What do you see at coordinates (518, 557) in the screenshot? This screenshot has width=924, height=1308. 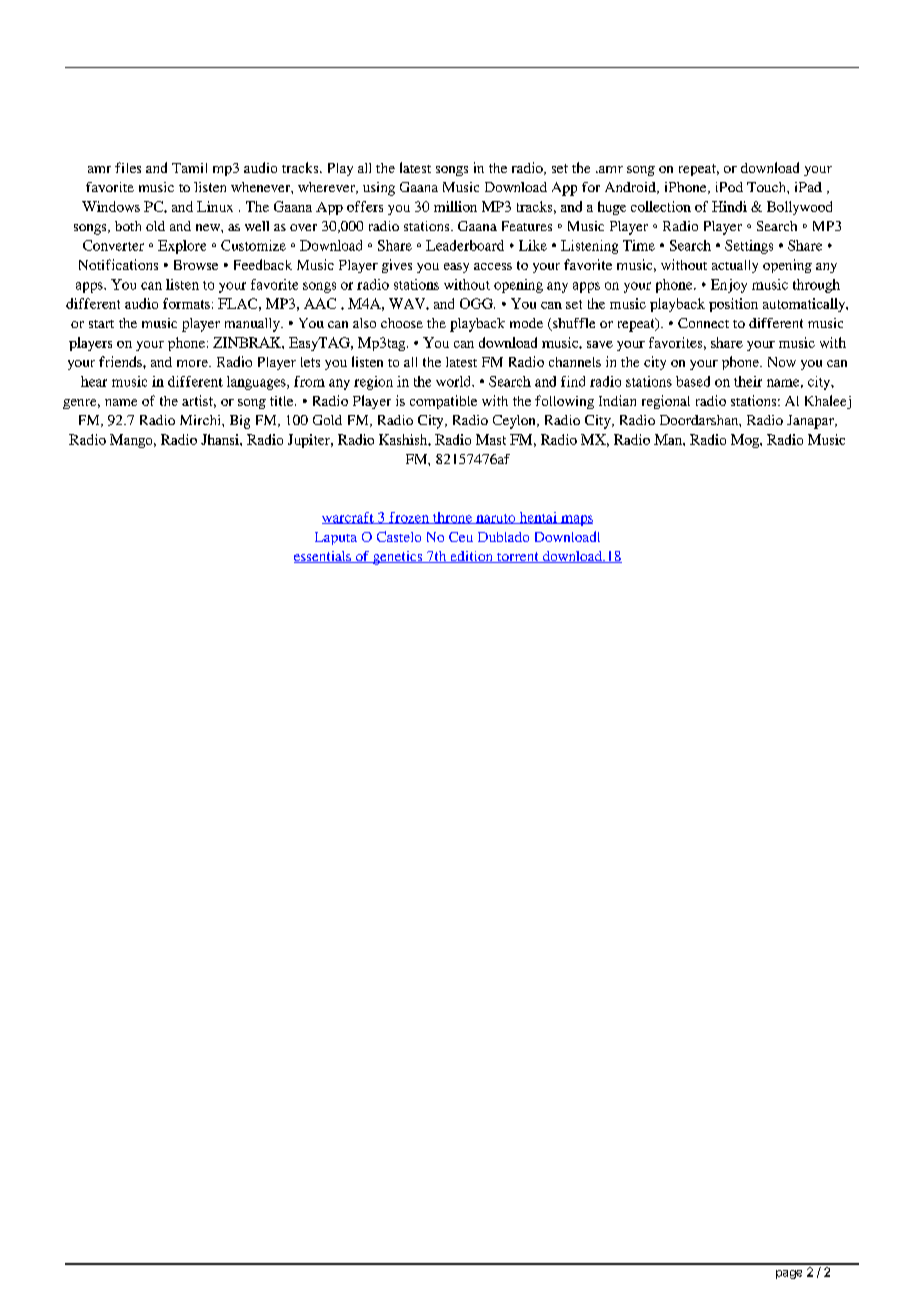 I see `torrent` at bounding box center [518, 557].
